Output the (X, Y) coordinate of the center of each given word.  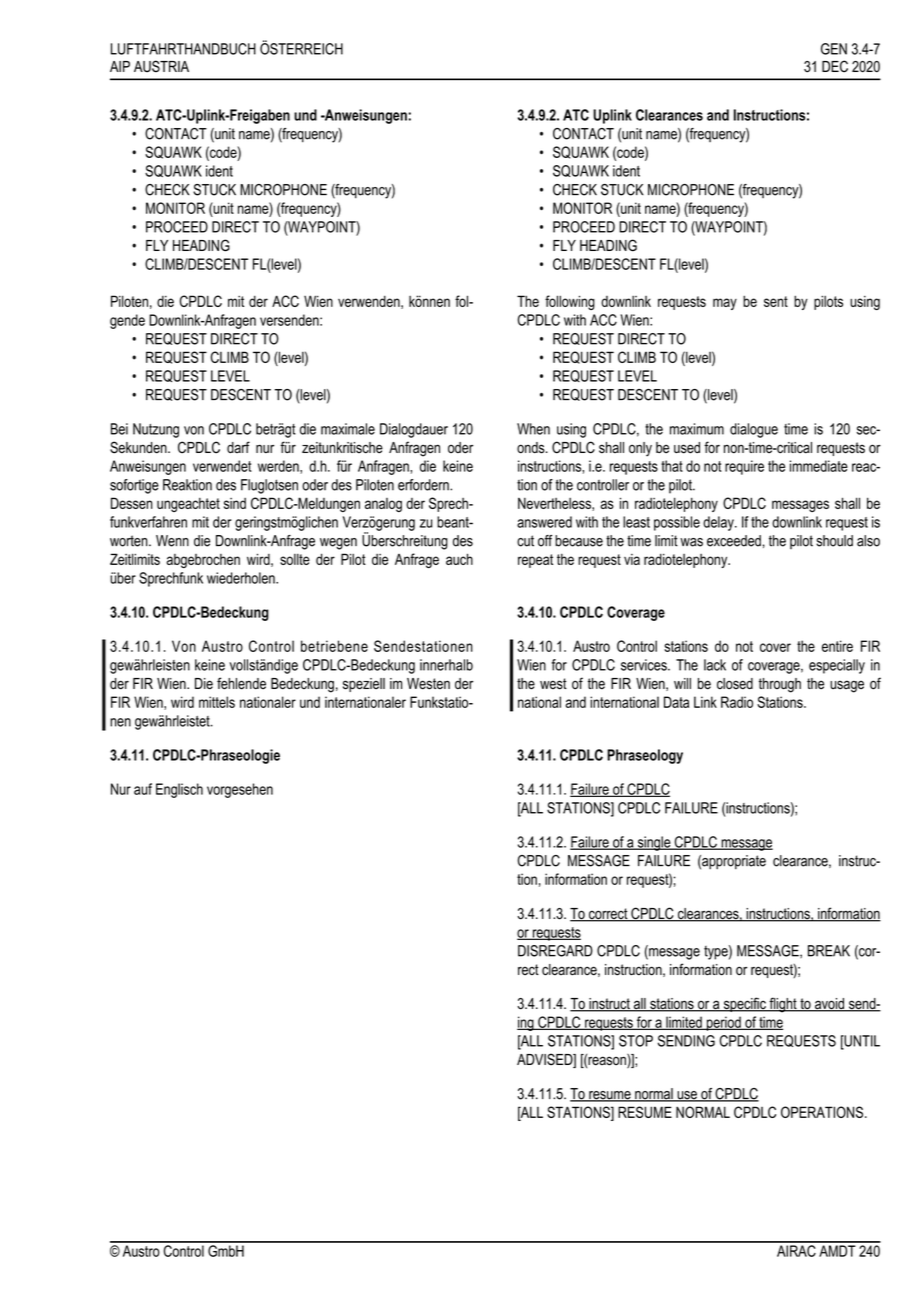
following (570, 302)
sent (776, 301)
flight (783, 1005)
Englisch (179, 790)
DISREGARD (555, 951)
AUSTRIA (161, 66)
